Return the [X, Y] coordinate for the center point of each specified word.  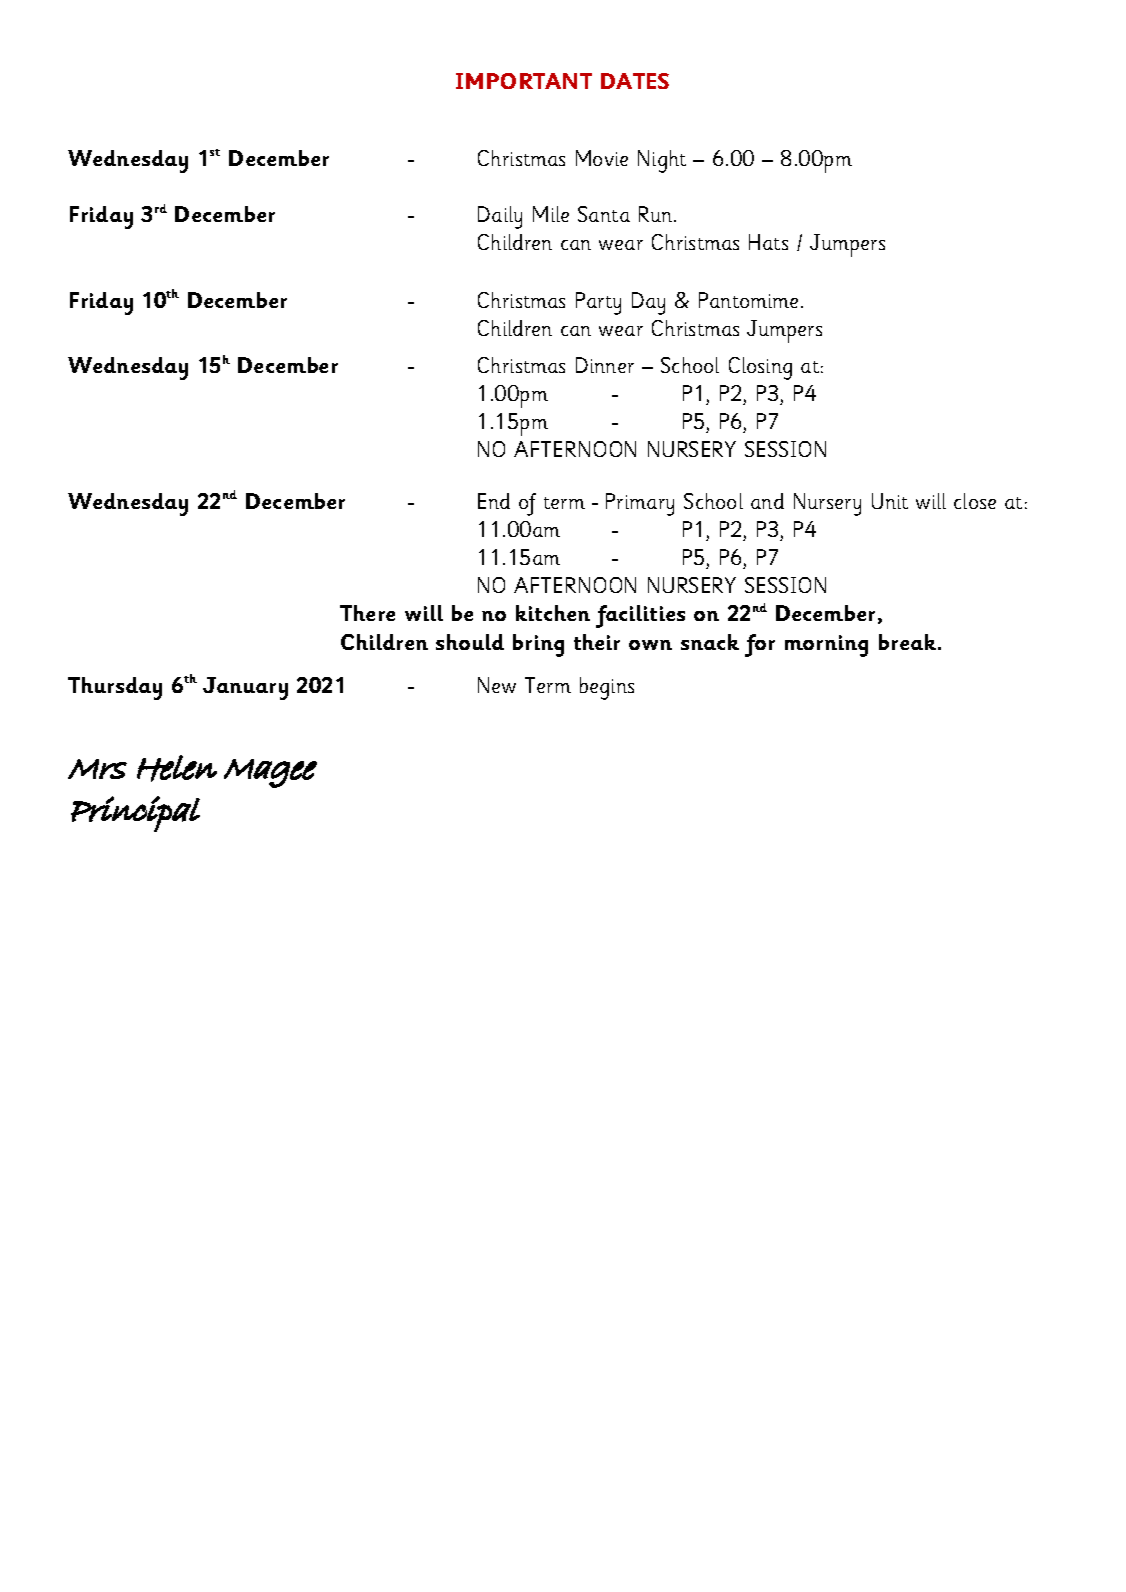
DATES [635, 81]
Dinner [605, 365]
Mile [551, 214]
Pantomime [748, 300]
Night [662, 161]
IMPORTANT [524, 81]
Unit [890, 501]
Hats [768, 242]
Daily [500, 217]
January [245, 688]
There [367, 613]
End [494, 501]
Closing [760, 368]
